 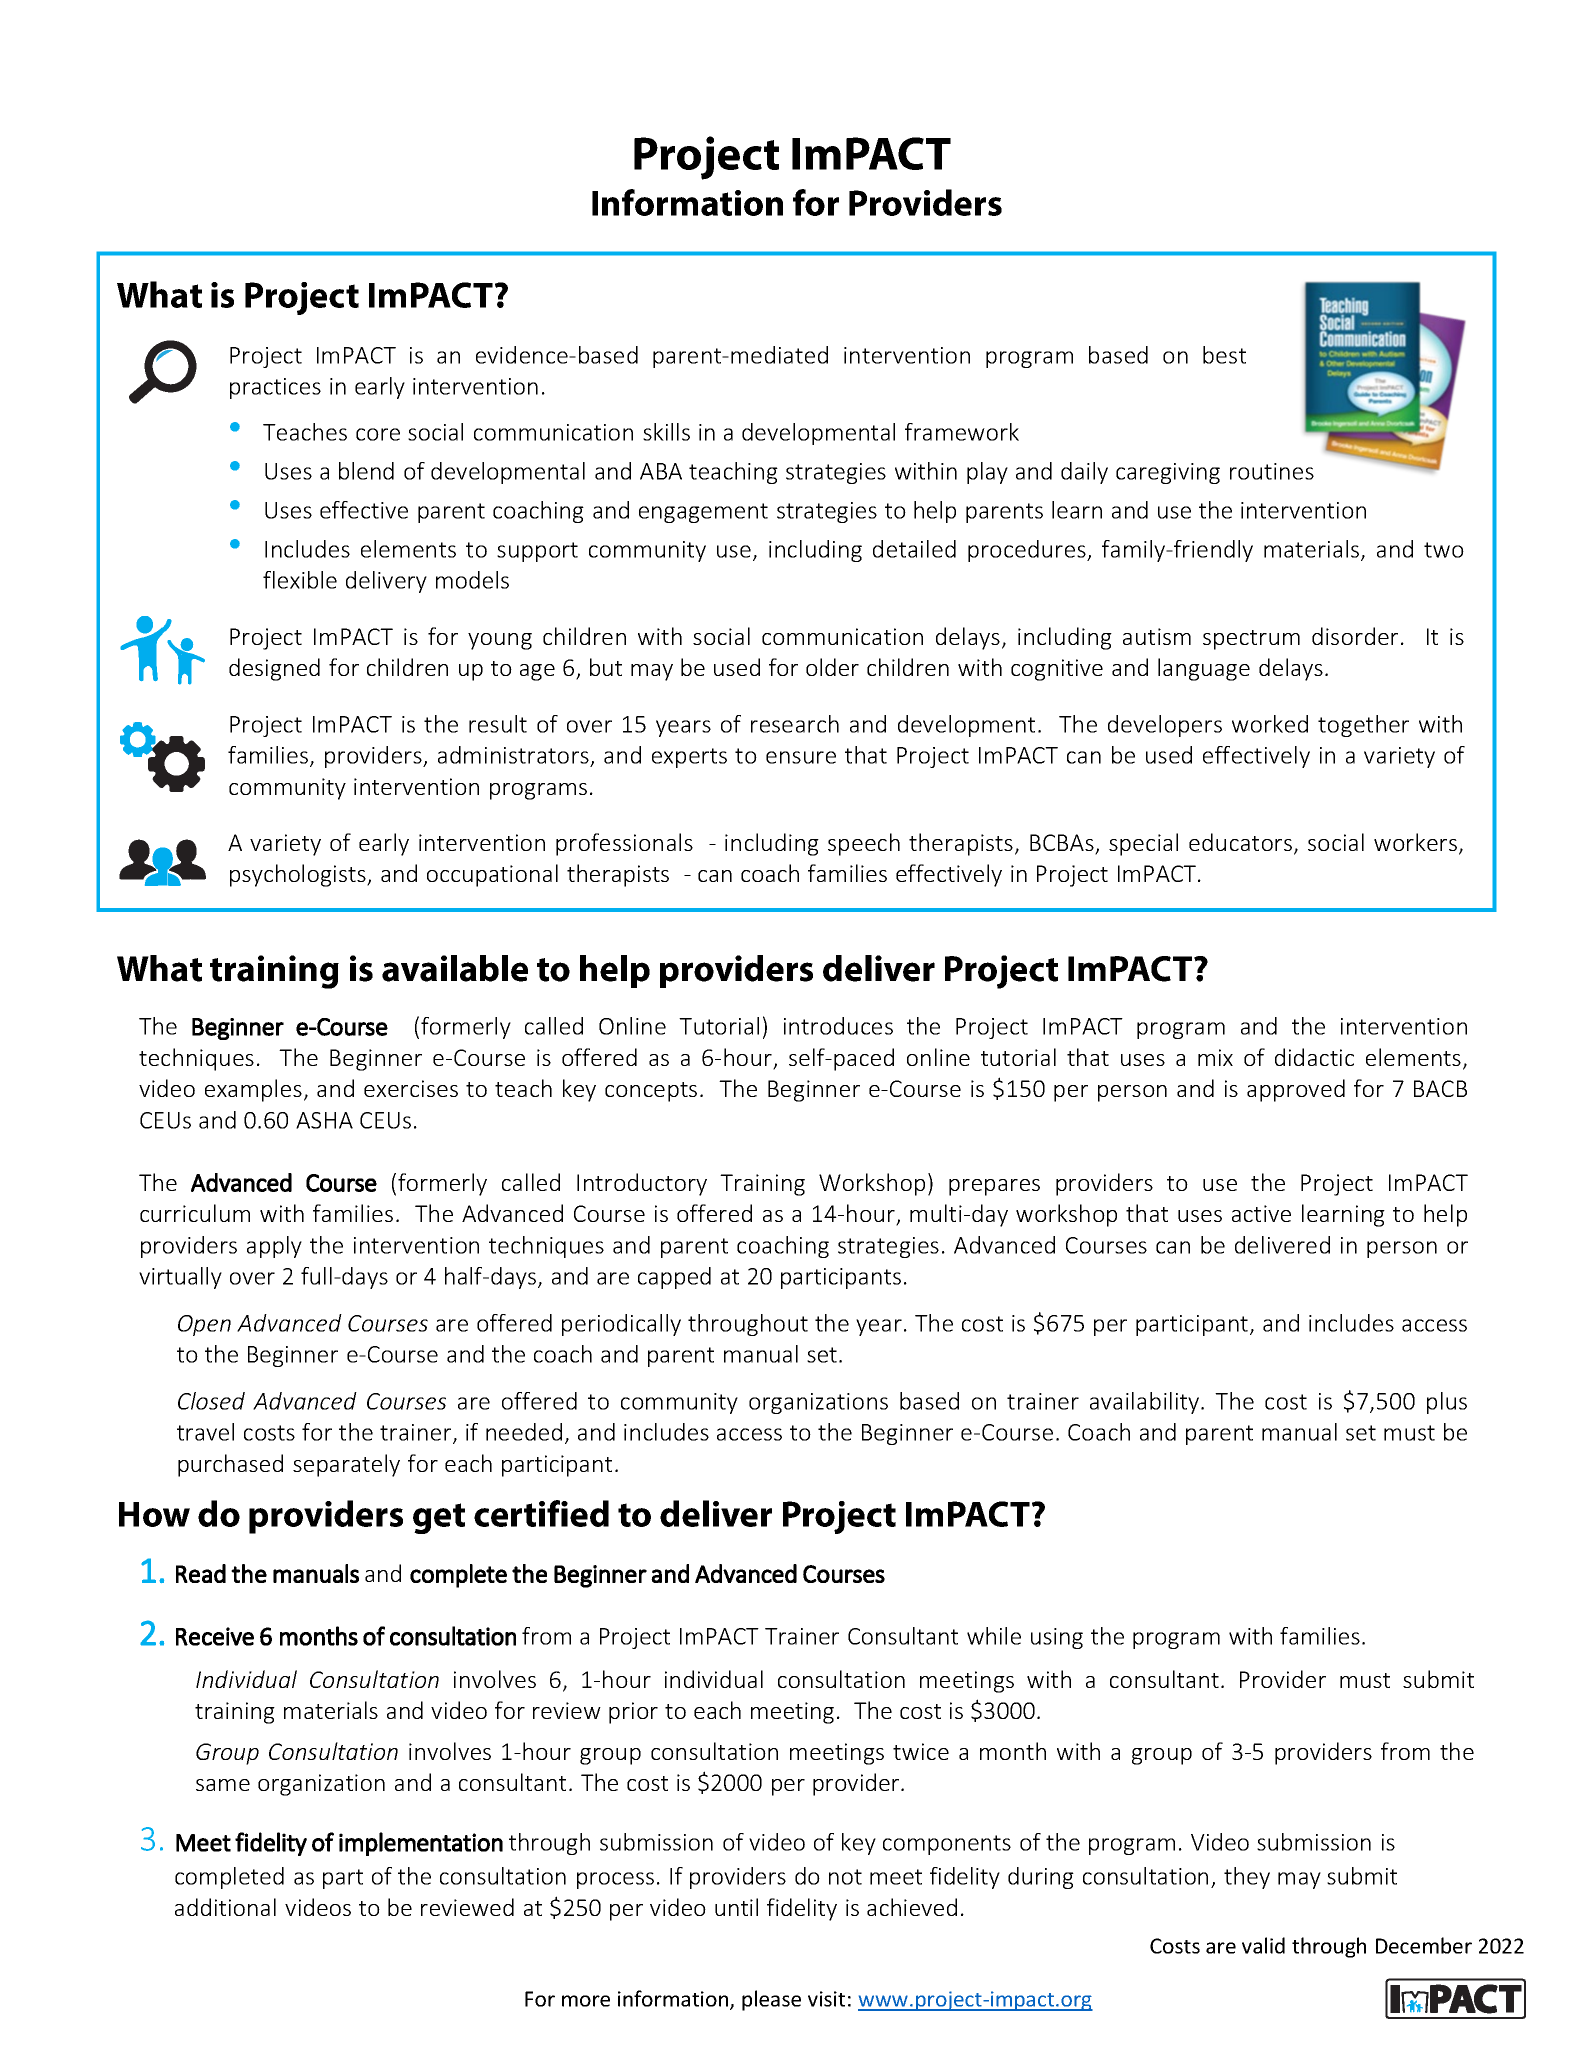 I want to click on educators, so click(x=1240, y=842).
